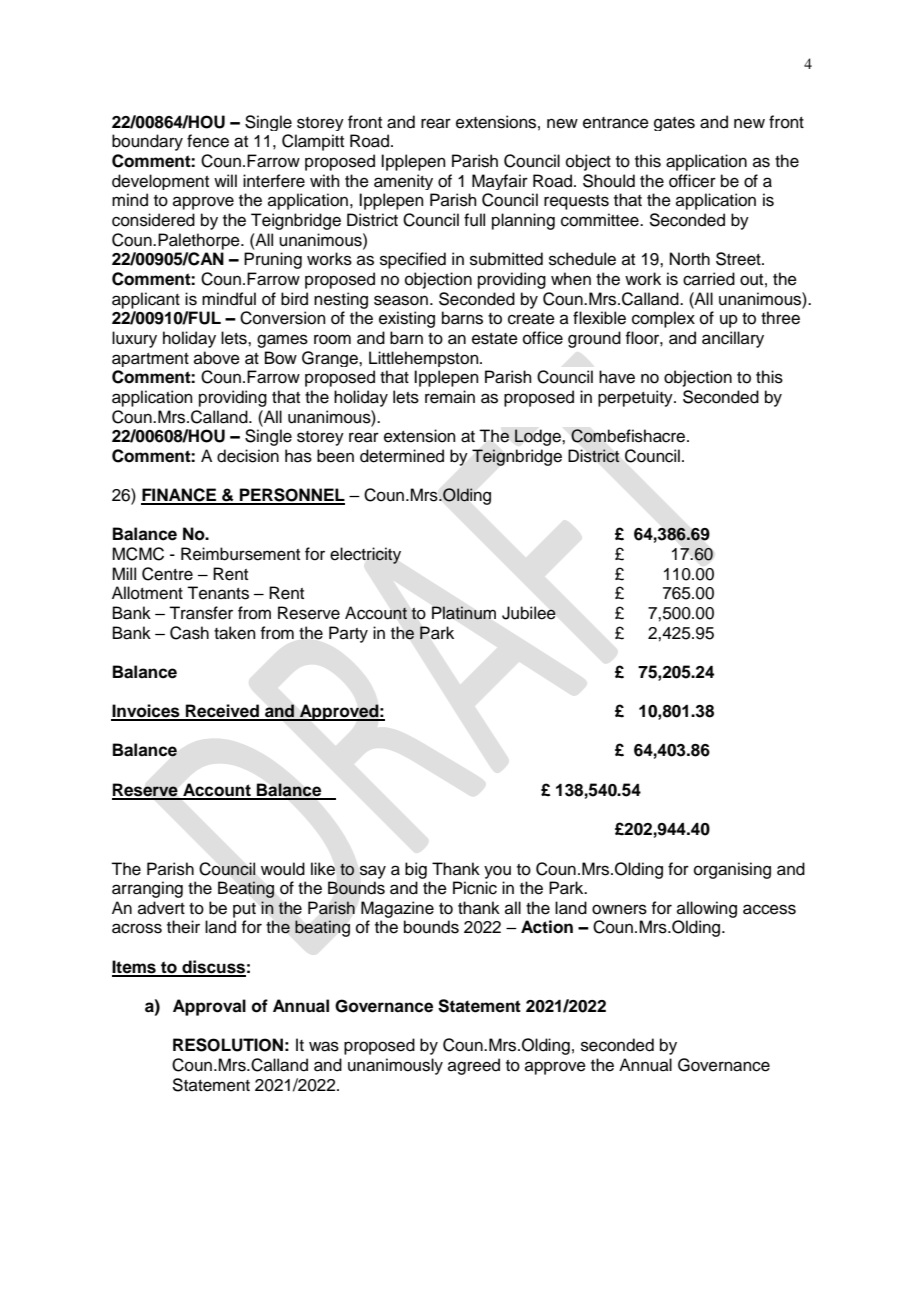 Image resolution: width=924 pixels, height=1308 pixels. Describe the element at coordinates (474, 1066) in the screenshot. I see `agreed` at that location.
